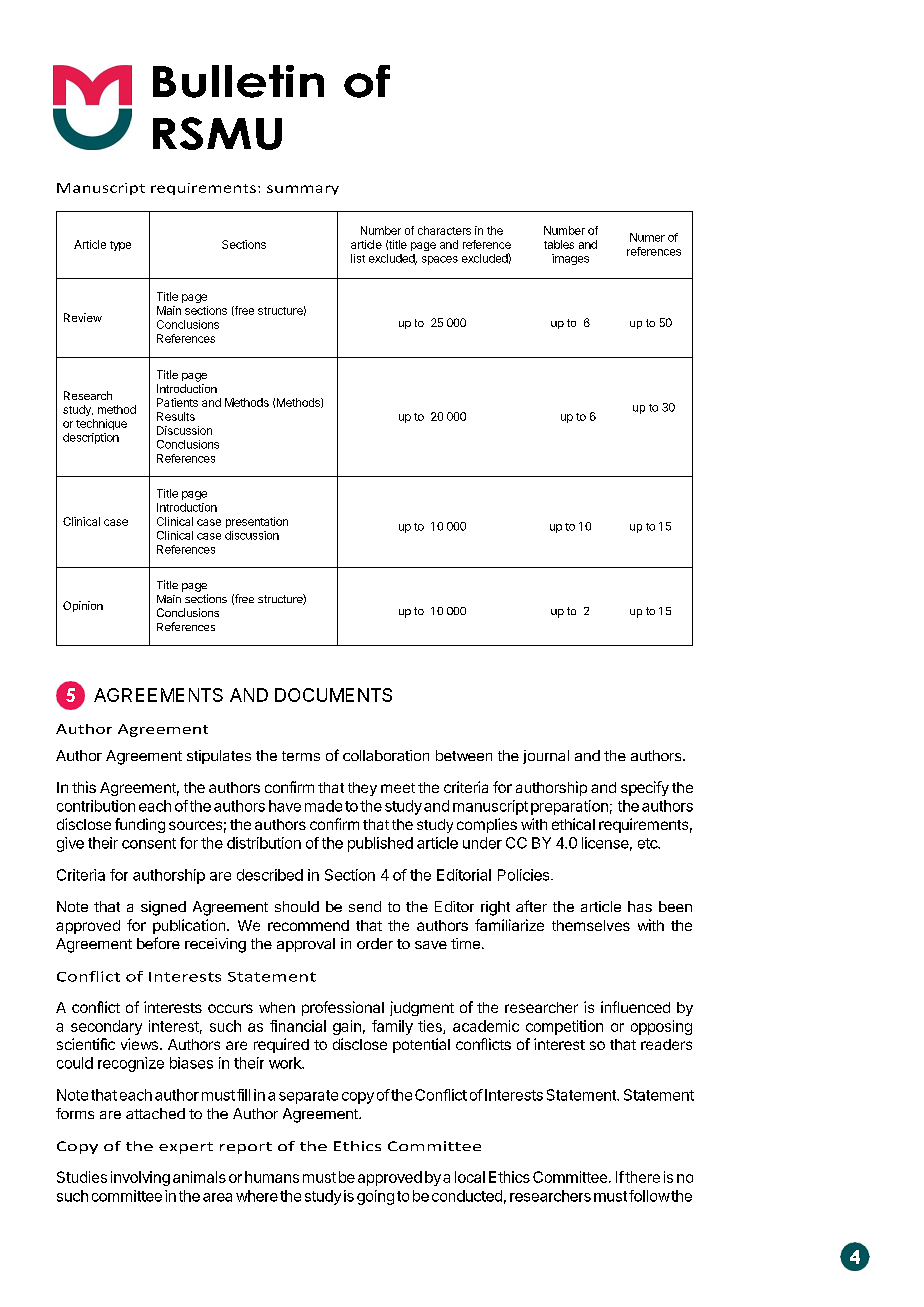 The image size is (924, 1307). I want to click on going, so click(375, 1197).
